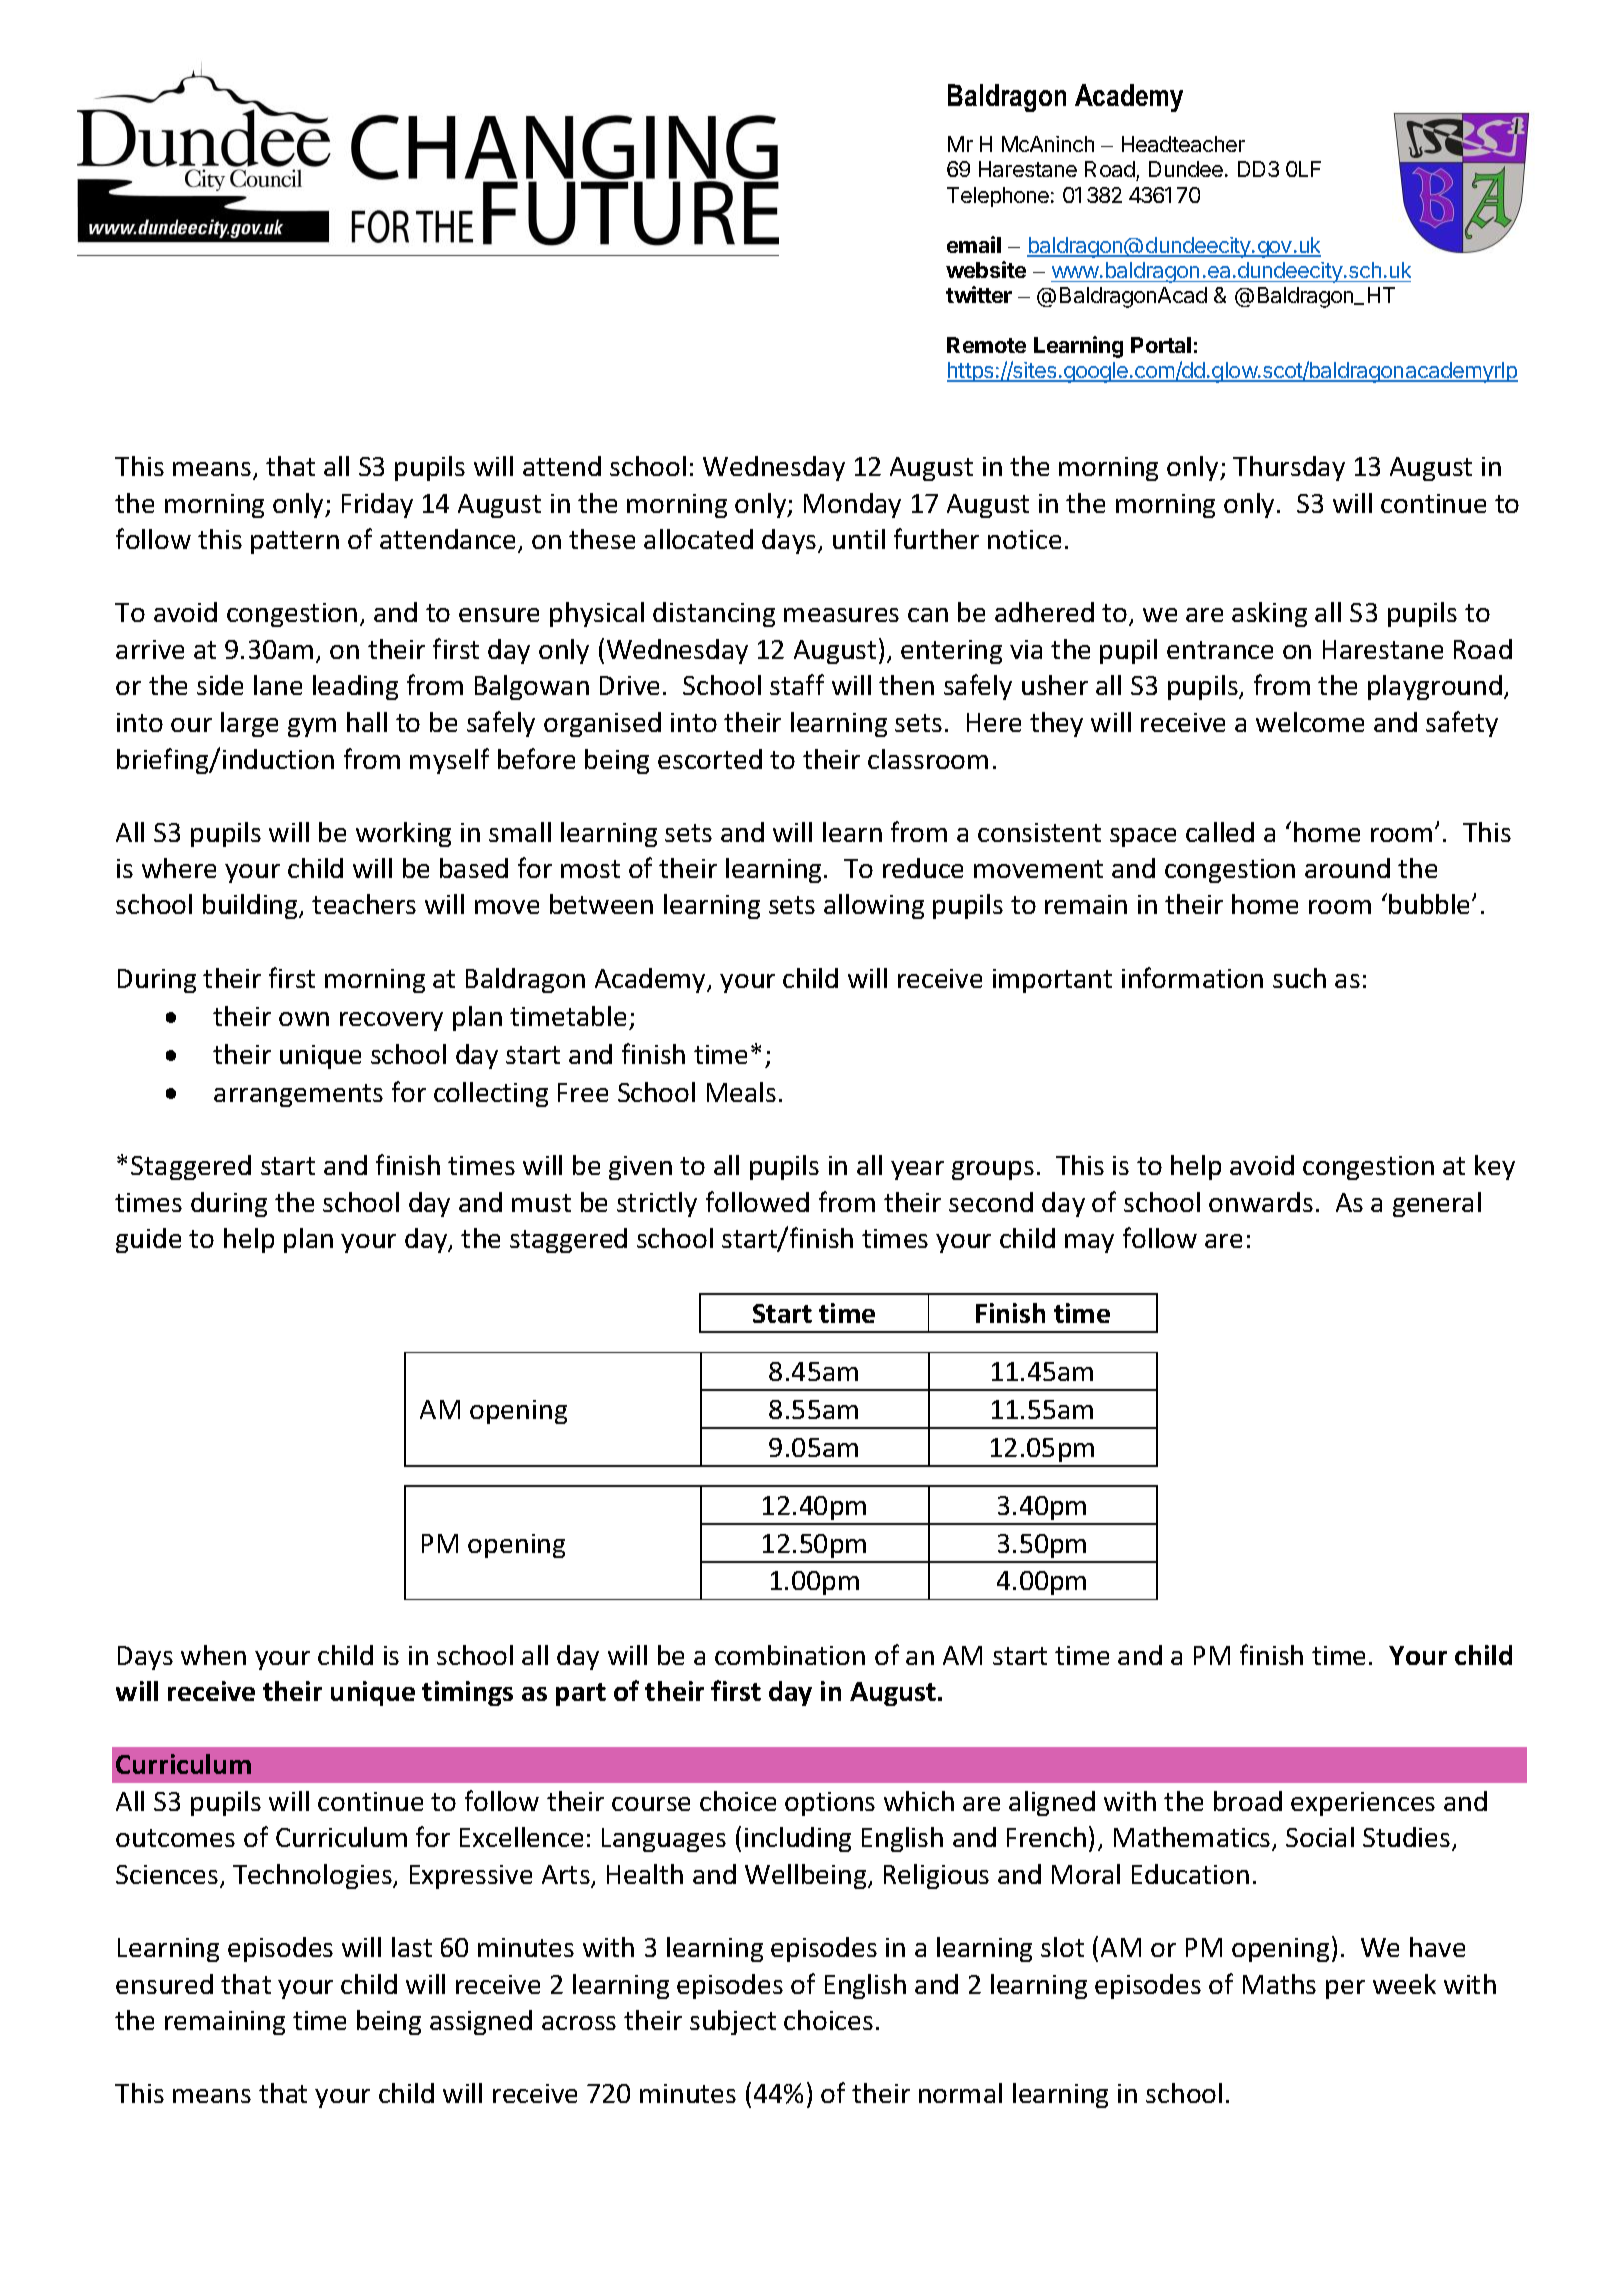  Describe the element at coordinates (733, 2022) in the screenshot. I see `subject` at that location.
